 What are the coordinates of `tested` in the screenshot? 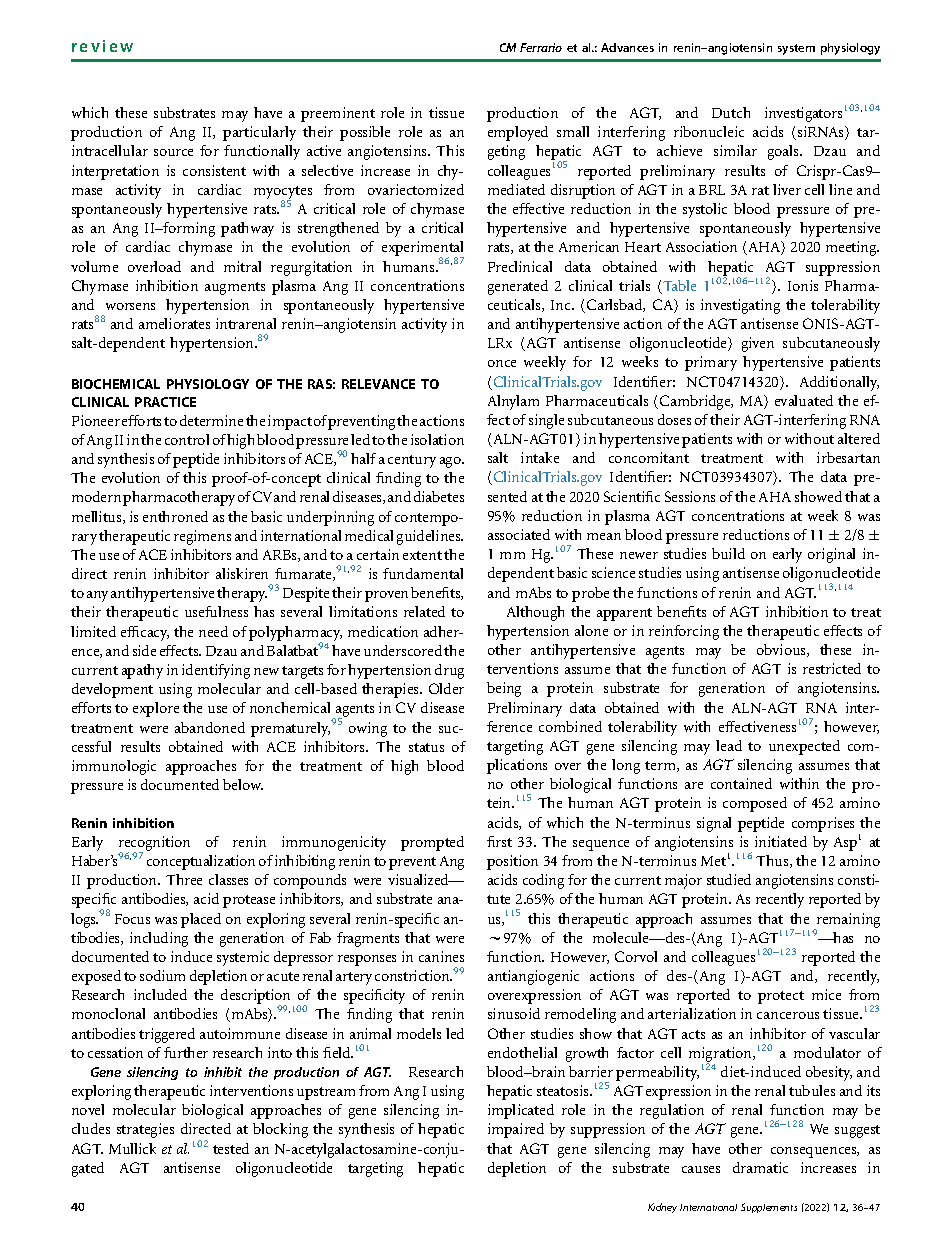 It's located at (231, 1148).
